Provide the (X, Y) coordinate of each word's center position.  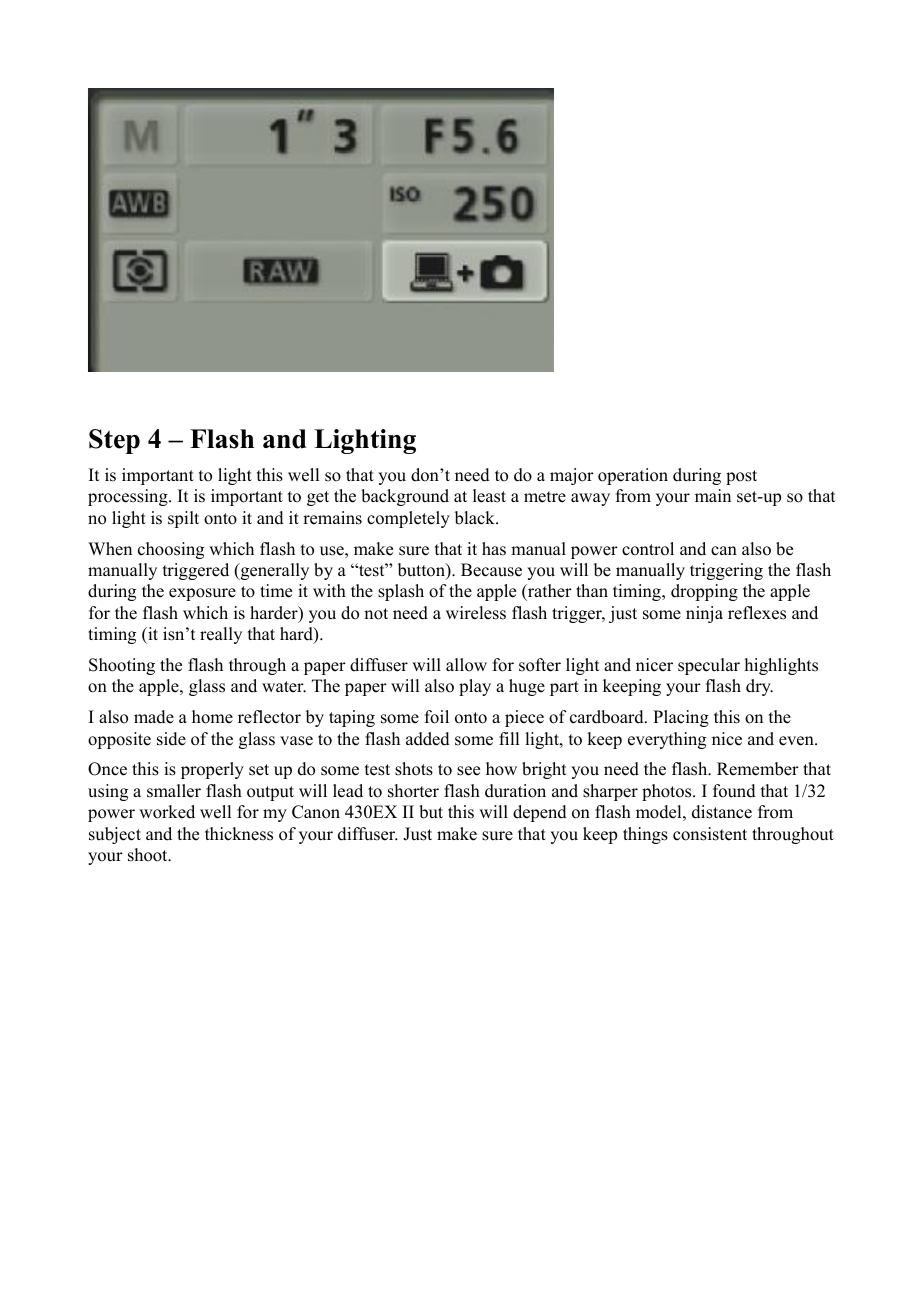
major (572, 476)
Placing (681, 718)
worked (167, 812)
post (741, 477)
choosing (171, 550)
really (221, 635)
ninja (704, 614)
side (171, 739)
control (648, 549)
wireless (476, 613)
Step (114, 441)
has (494, 549)
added (428, 739)
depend (540, 813)
